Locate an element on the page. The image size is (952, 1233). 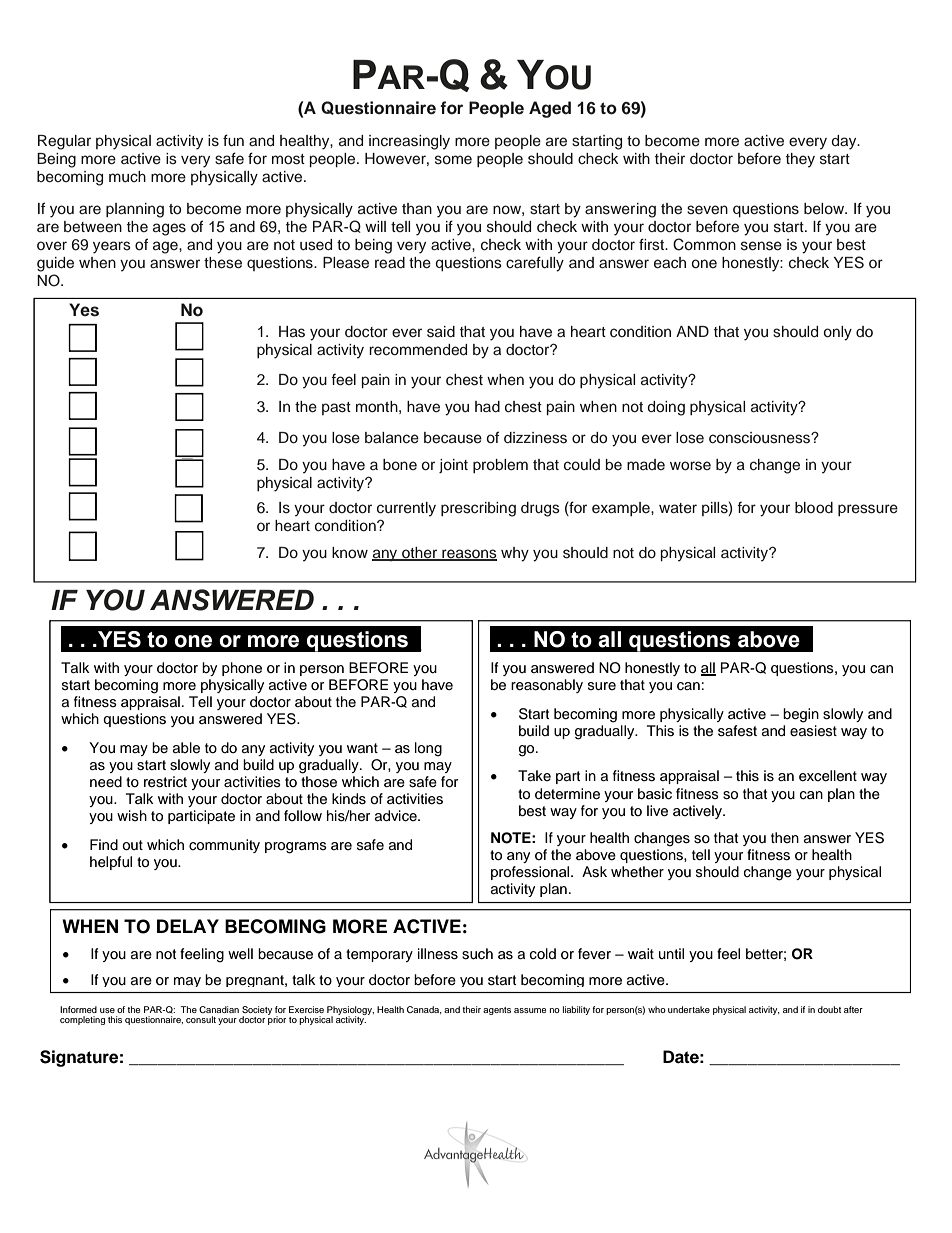
they is located at coordinates (800, 160).
